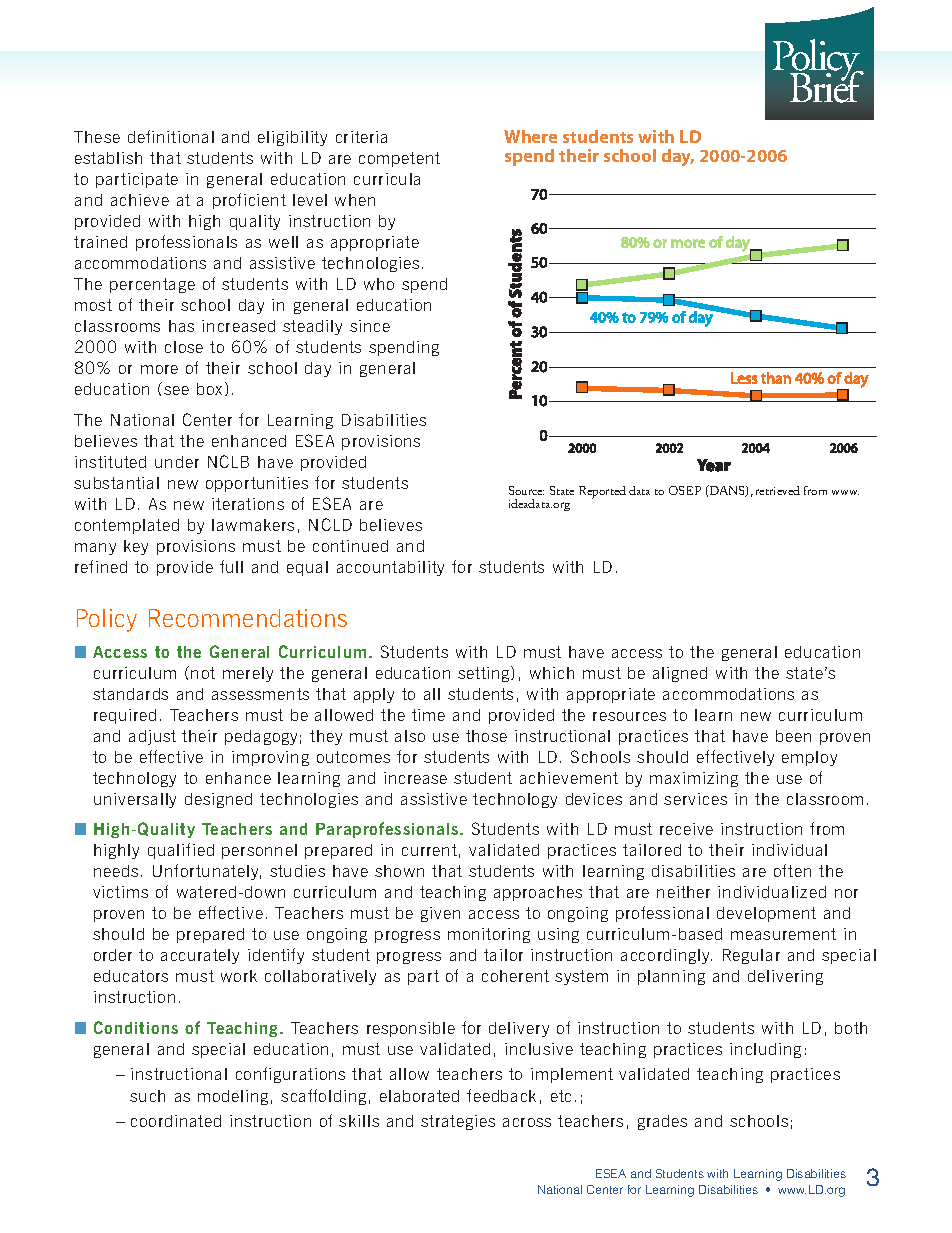 This screenshot has height=1233, width=952. I want to click on definitional, so click(171, 136).
